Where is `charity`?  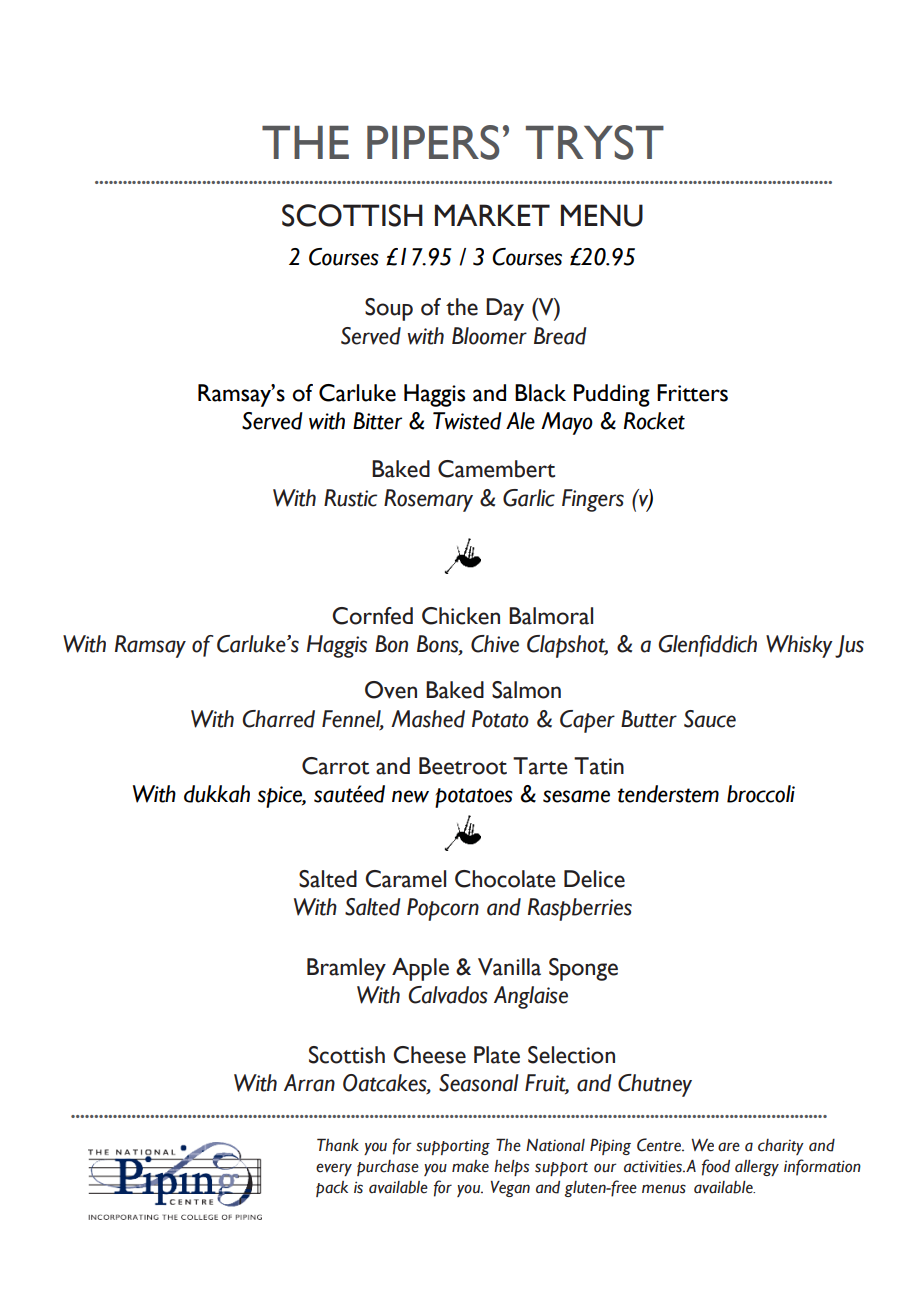 charity is located at coordinates (781, 1147).
